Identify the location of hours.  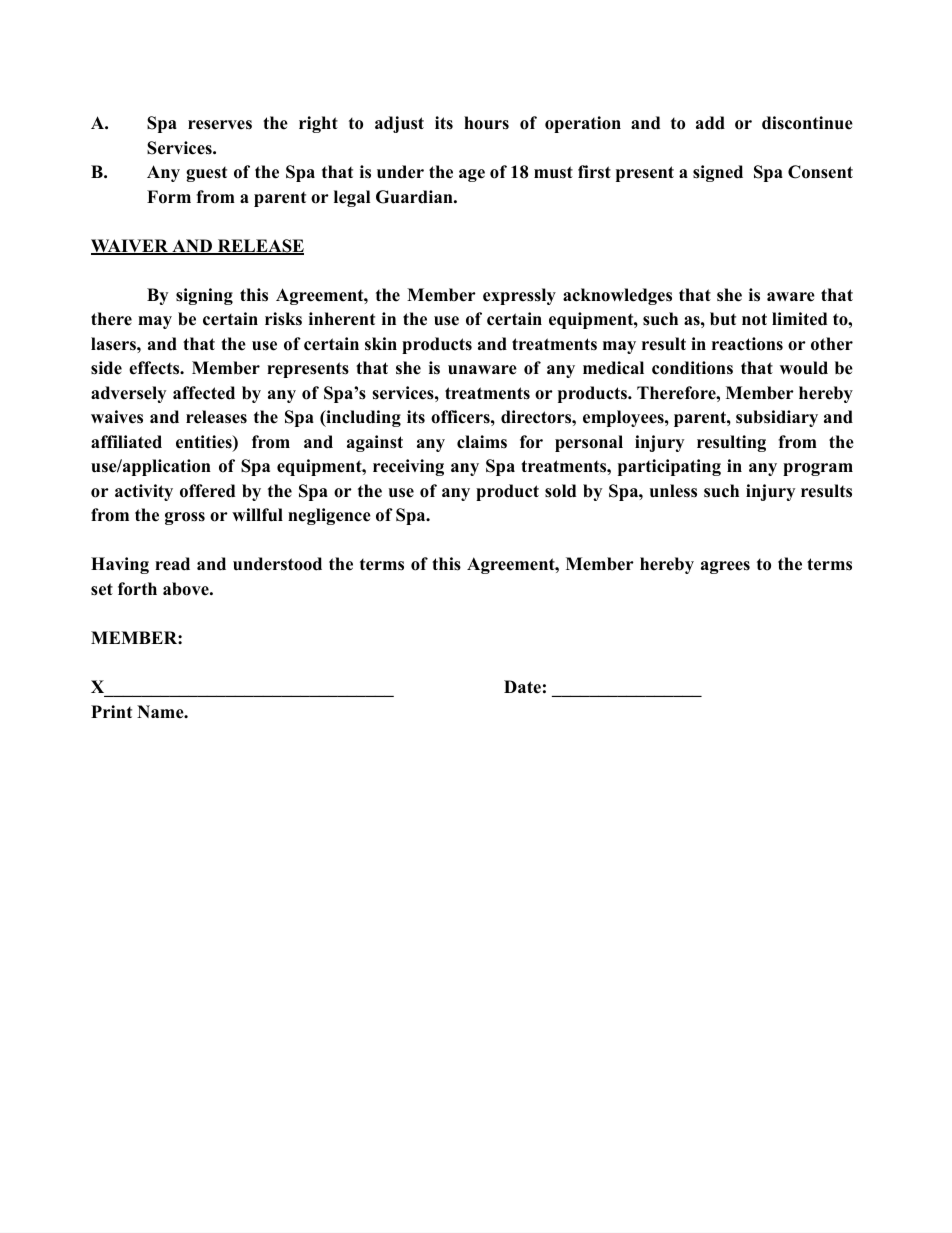
(486, 123).
